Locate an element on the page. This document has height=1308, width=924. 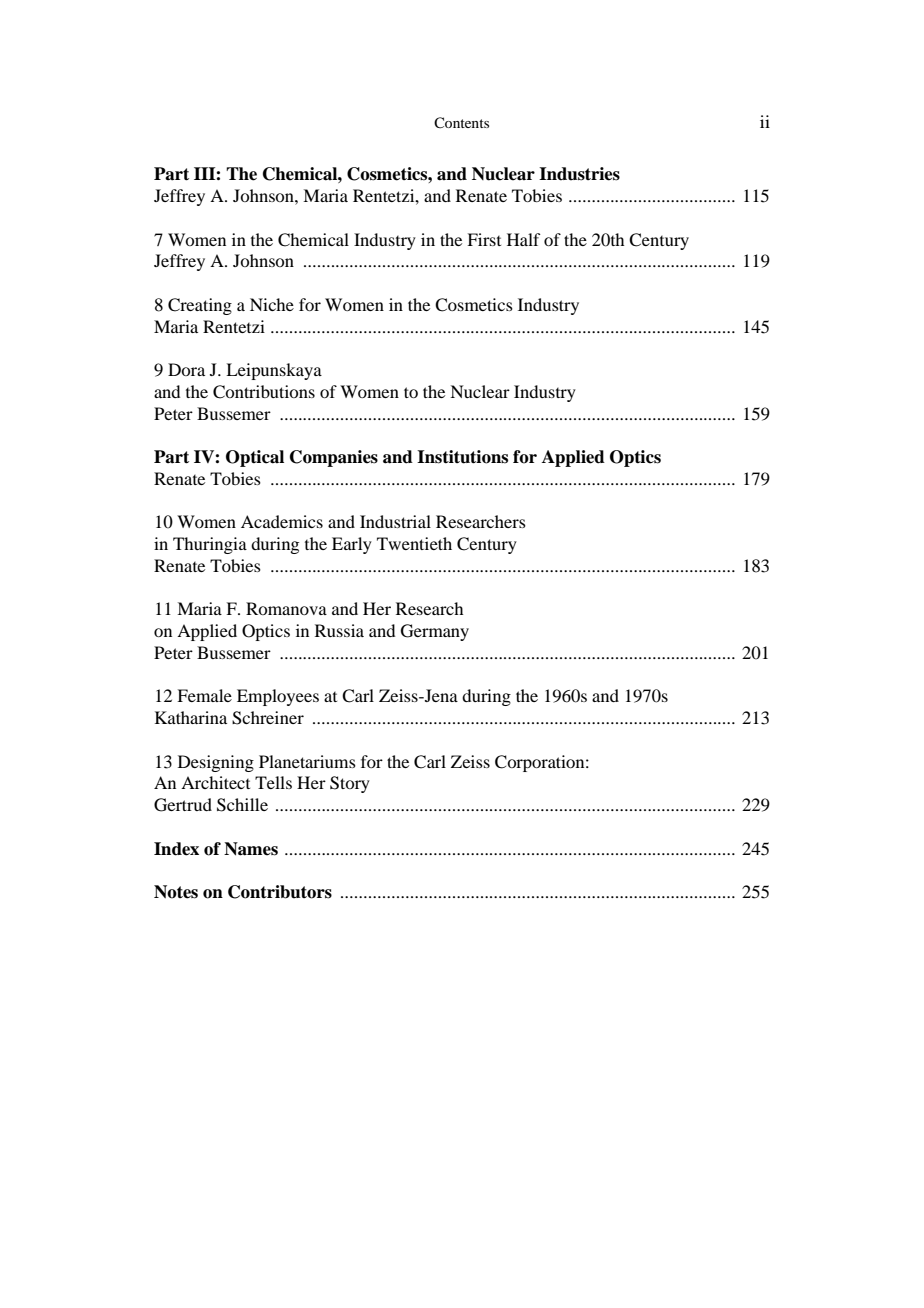
Contributions is located at coordinates (264, 392).
